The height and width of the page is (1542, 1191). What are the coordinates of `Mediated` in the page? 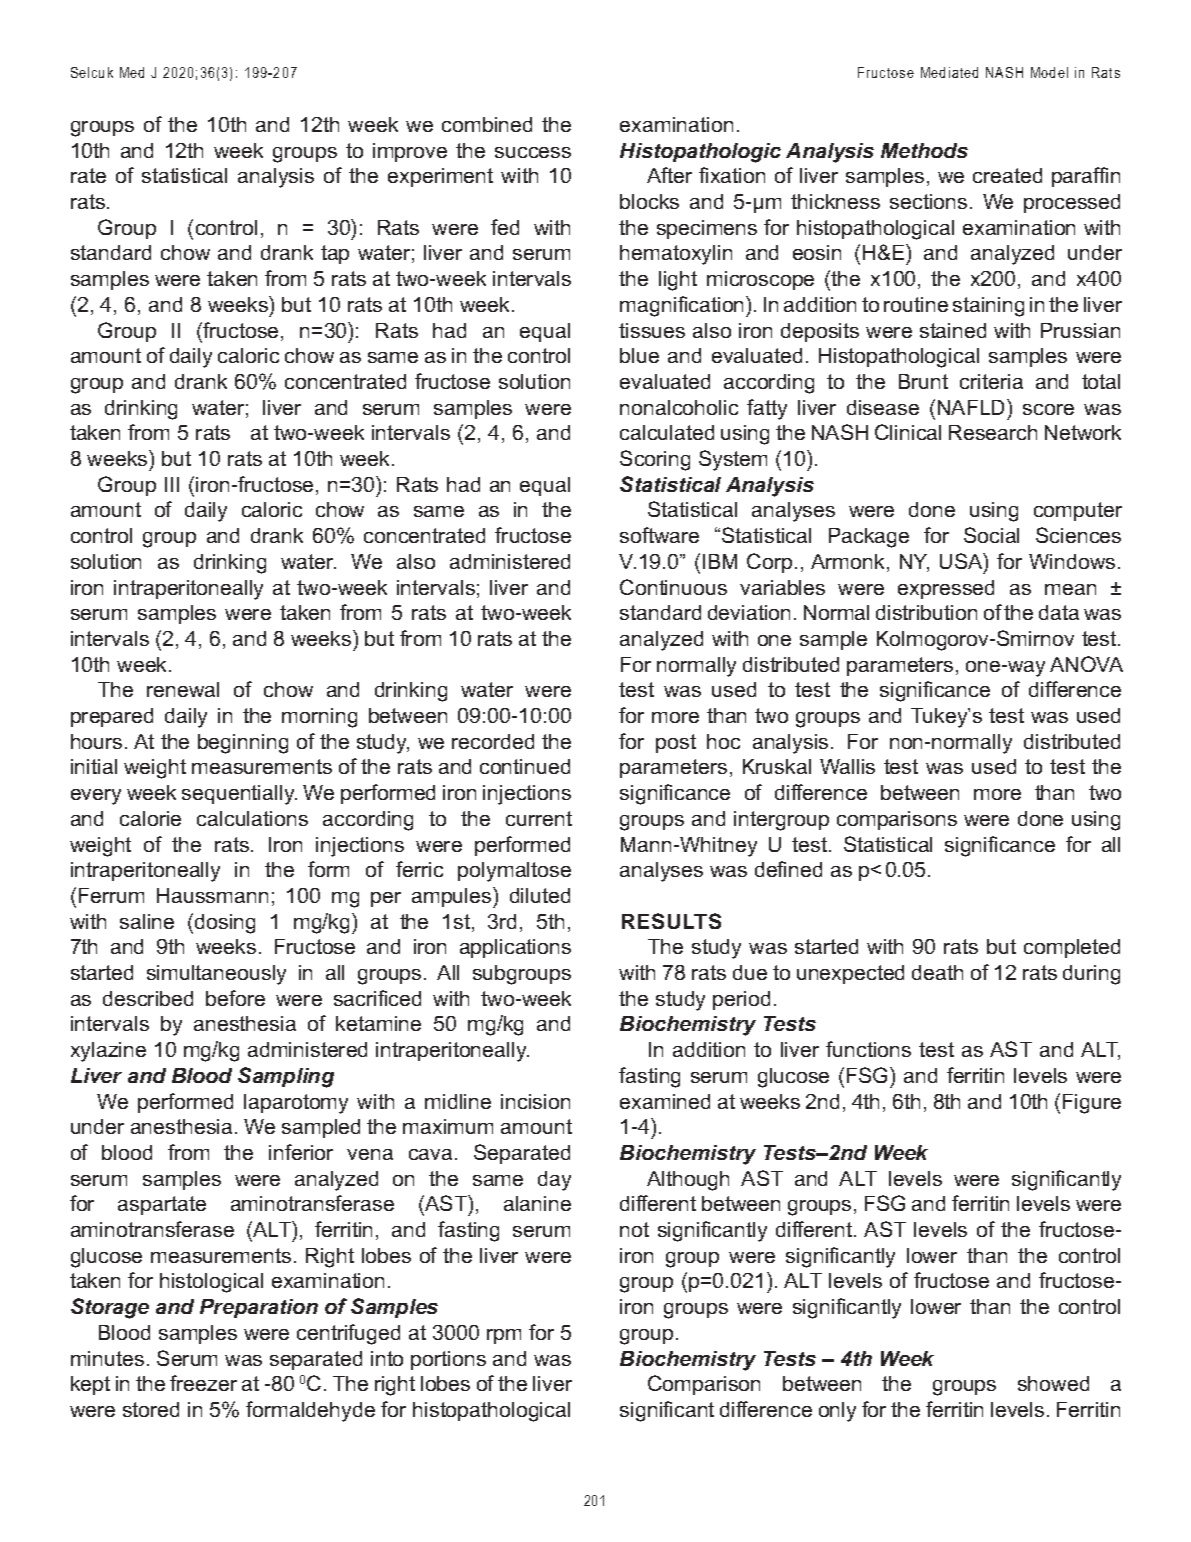 It's located at (949, 72).
